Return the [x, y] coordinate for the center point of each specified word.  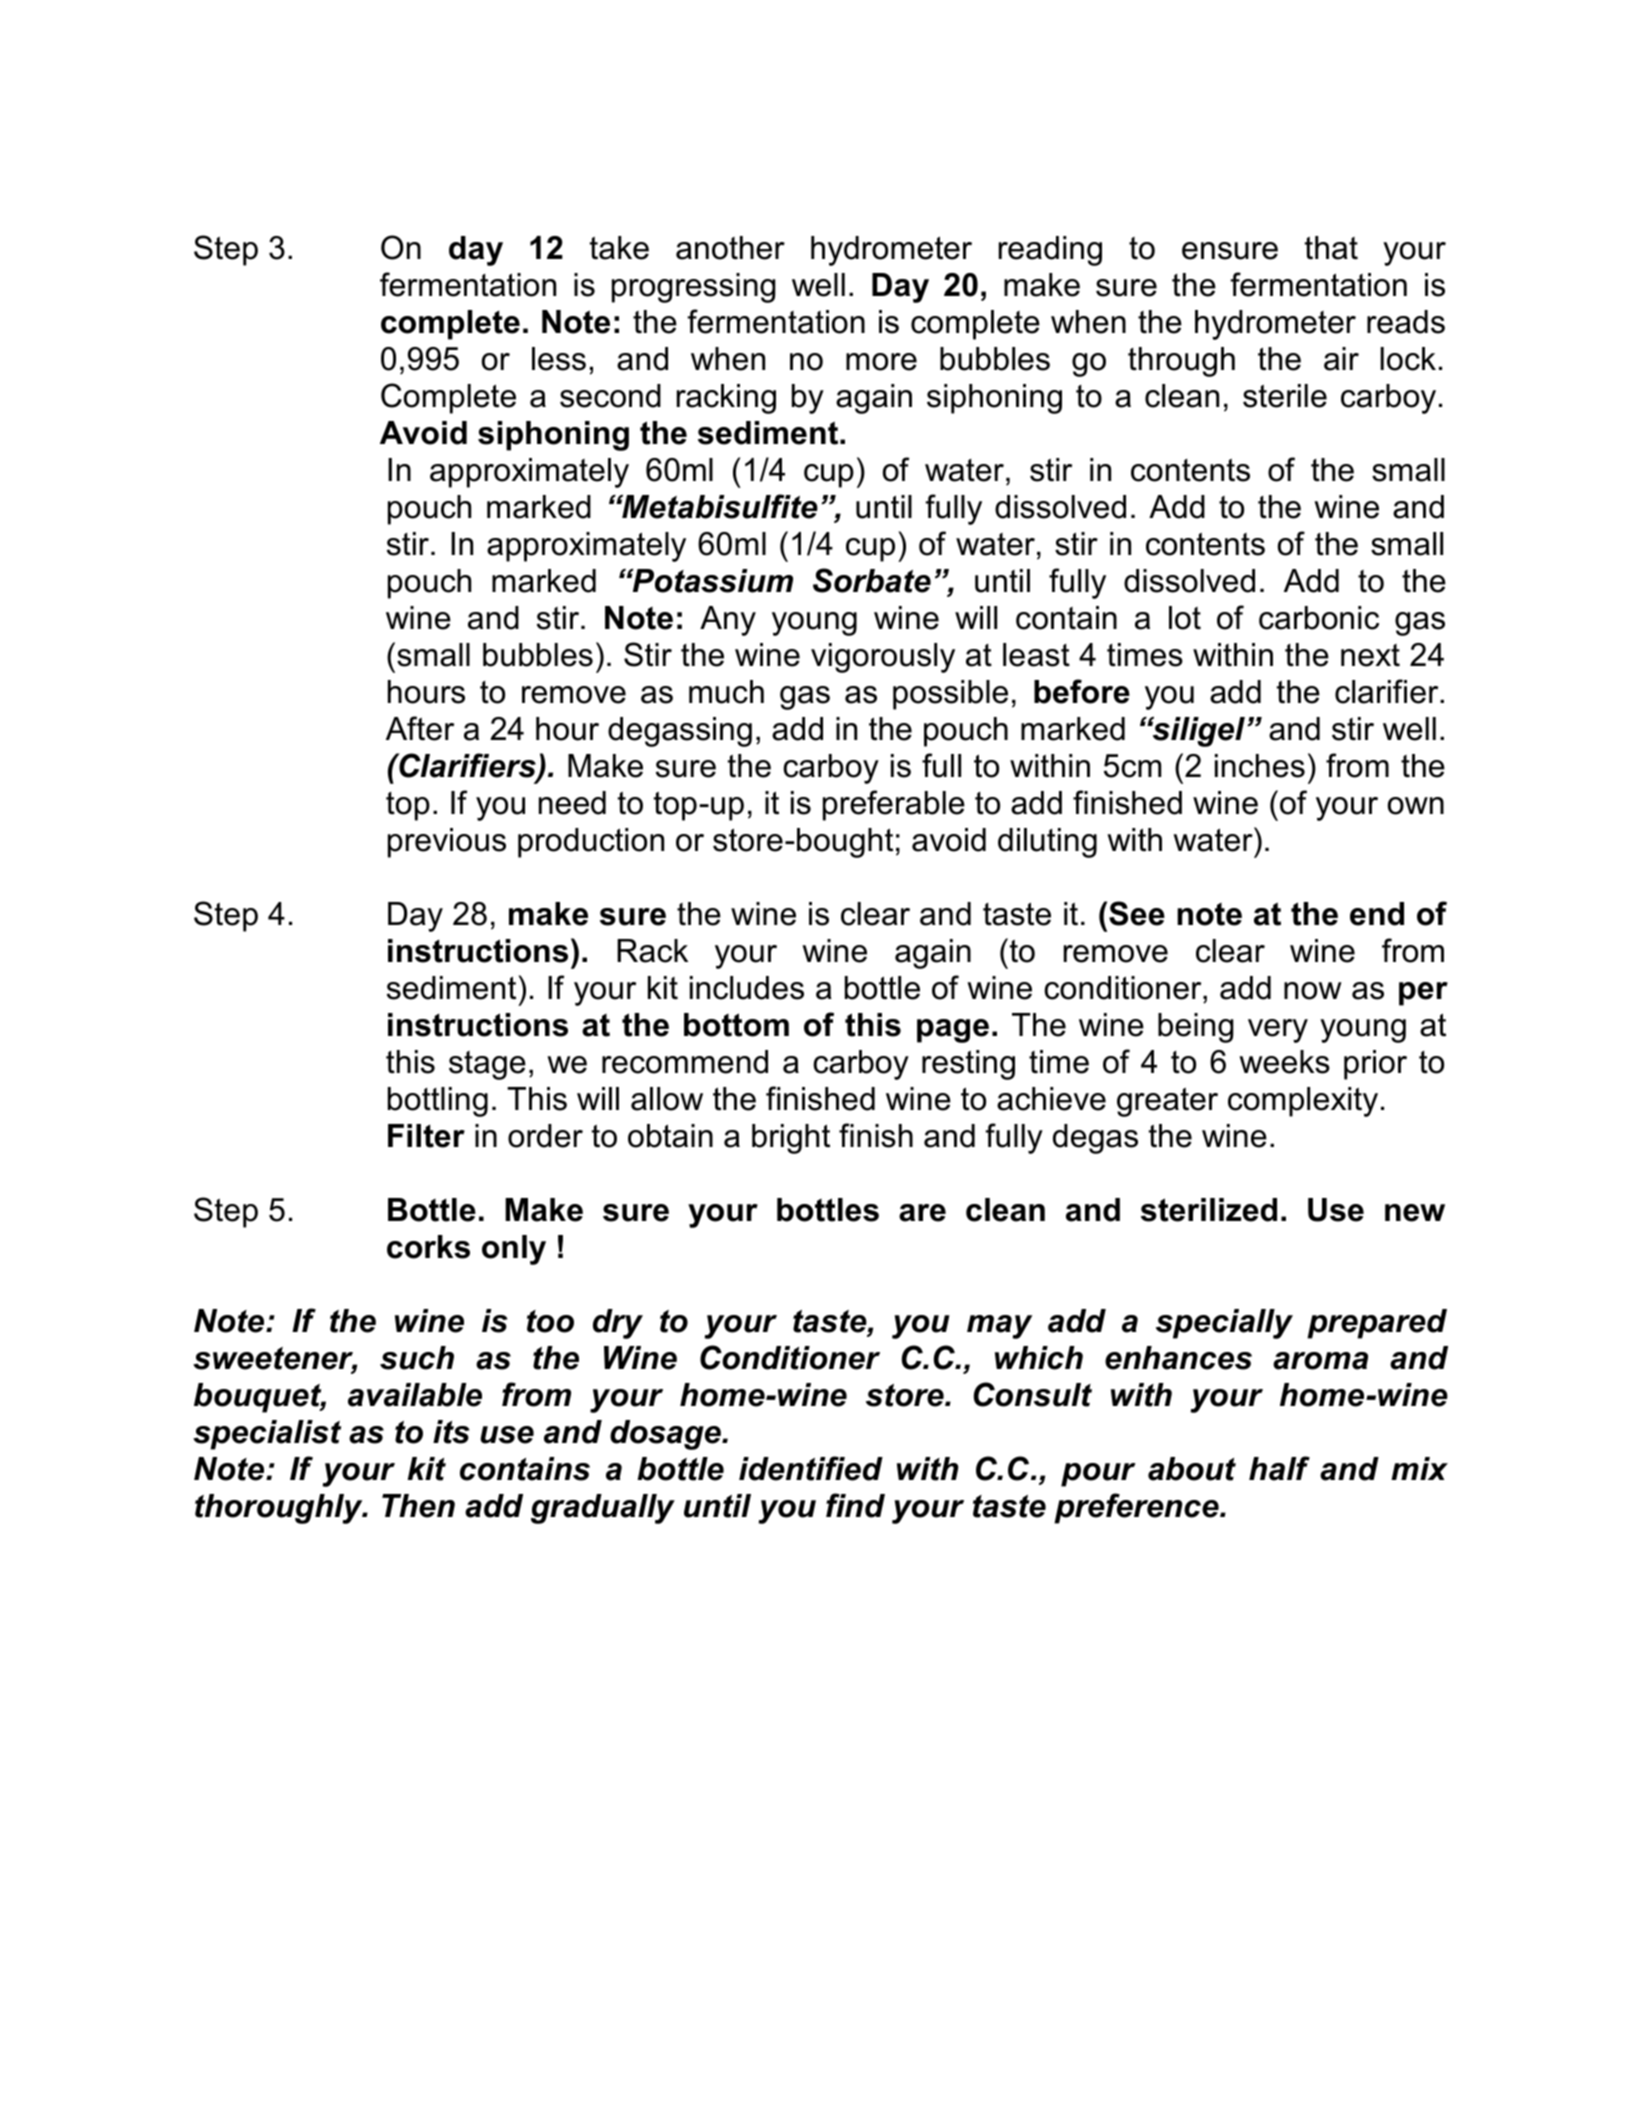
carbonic [1319, 618]
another [730, 248]
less [559, 359]
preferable [894, 805]
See [1137, 913]
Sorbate [872, 580]
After [420, 728]
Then [418, 1506]
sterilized [1209, 1210]
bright [791, 1139]
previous [447, 843]
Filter [426, 1136]
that [1331, 248]
